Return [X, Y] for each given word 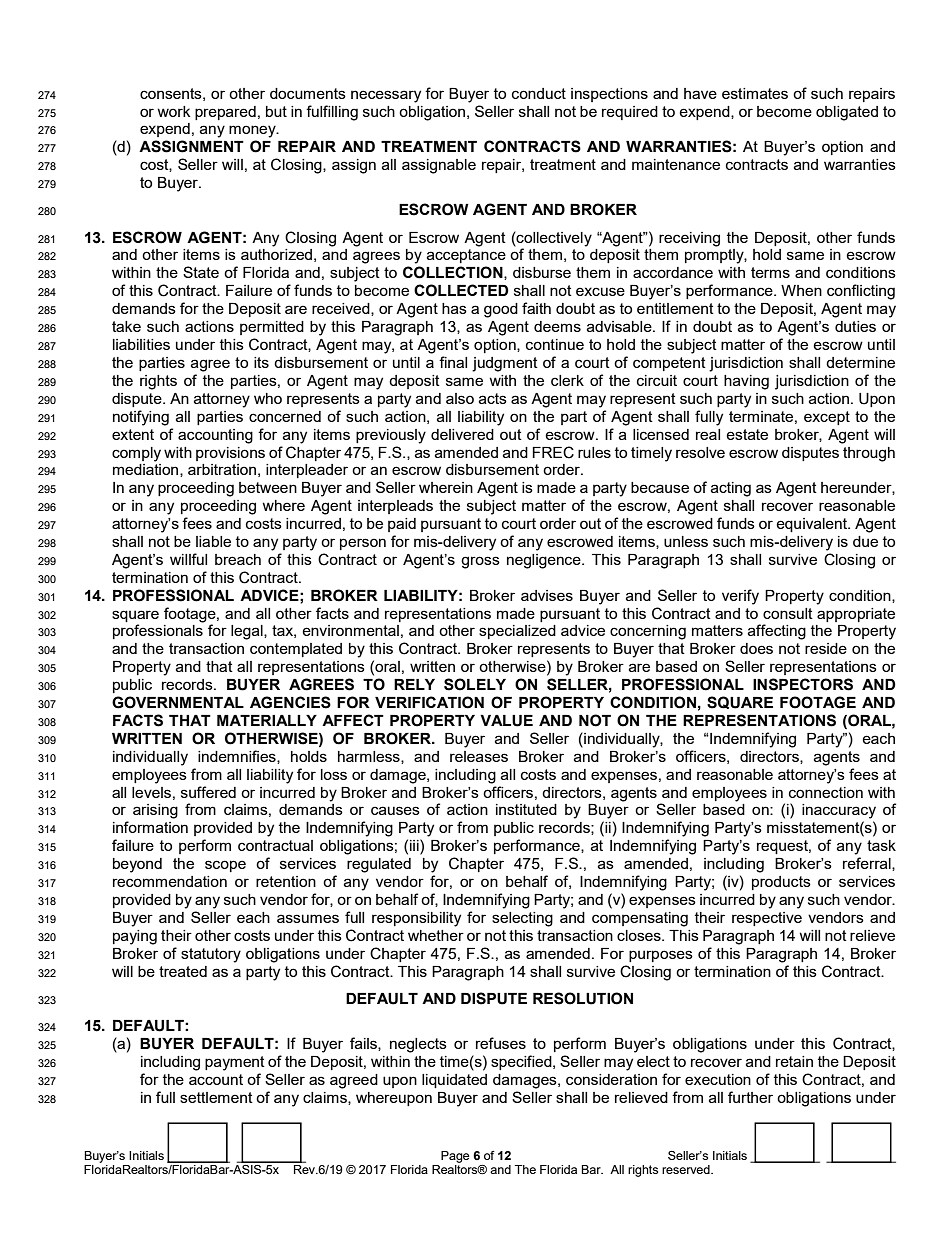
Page [455, 1157]
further [750, 1097]
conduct [539, 93]
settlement [216, 1097]
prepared [225, 113]
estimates [755, 93]
